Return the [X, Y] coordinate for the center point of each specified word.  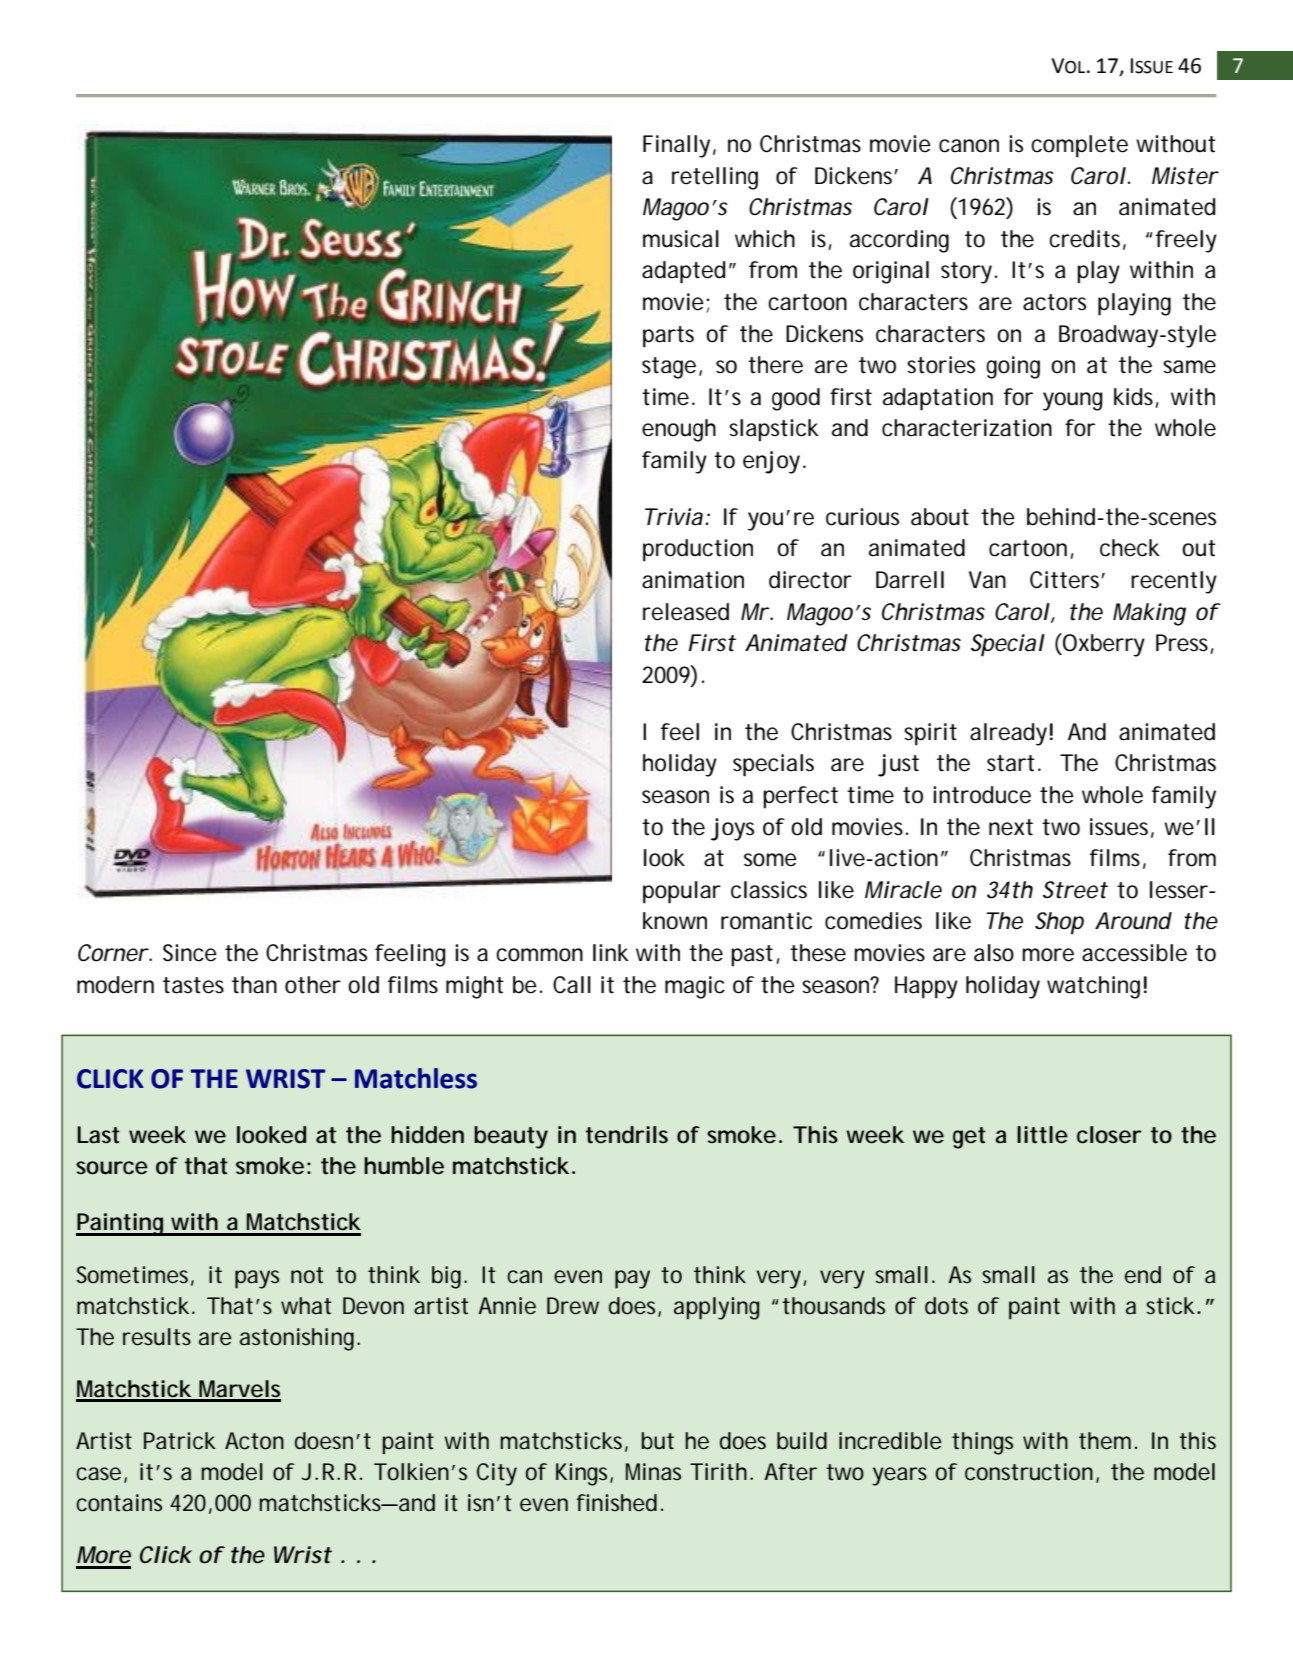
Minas [653, 1471]
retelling [715, 178]
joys [732, 829]
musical [681, 239]
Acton [254, 1441]
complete [1079, 146]
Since [190, 953]
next [1011, 827]
